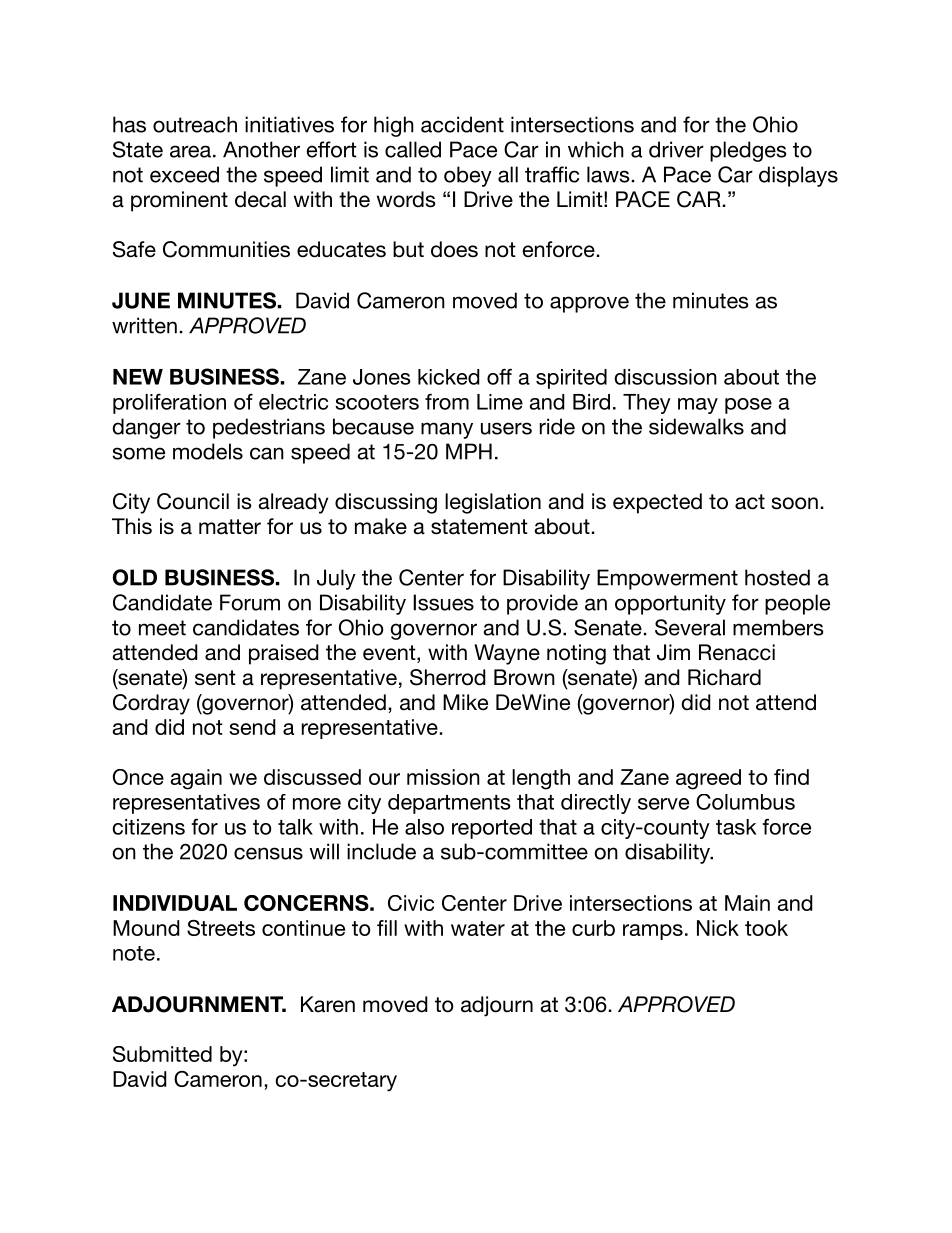 This document has width=952, height=1233. What do you see at coordinates (748, 151) in the document?
I see `pledges` at bounding box center [748, 151].
